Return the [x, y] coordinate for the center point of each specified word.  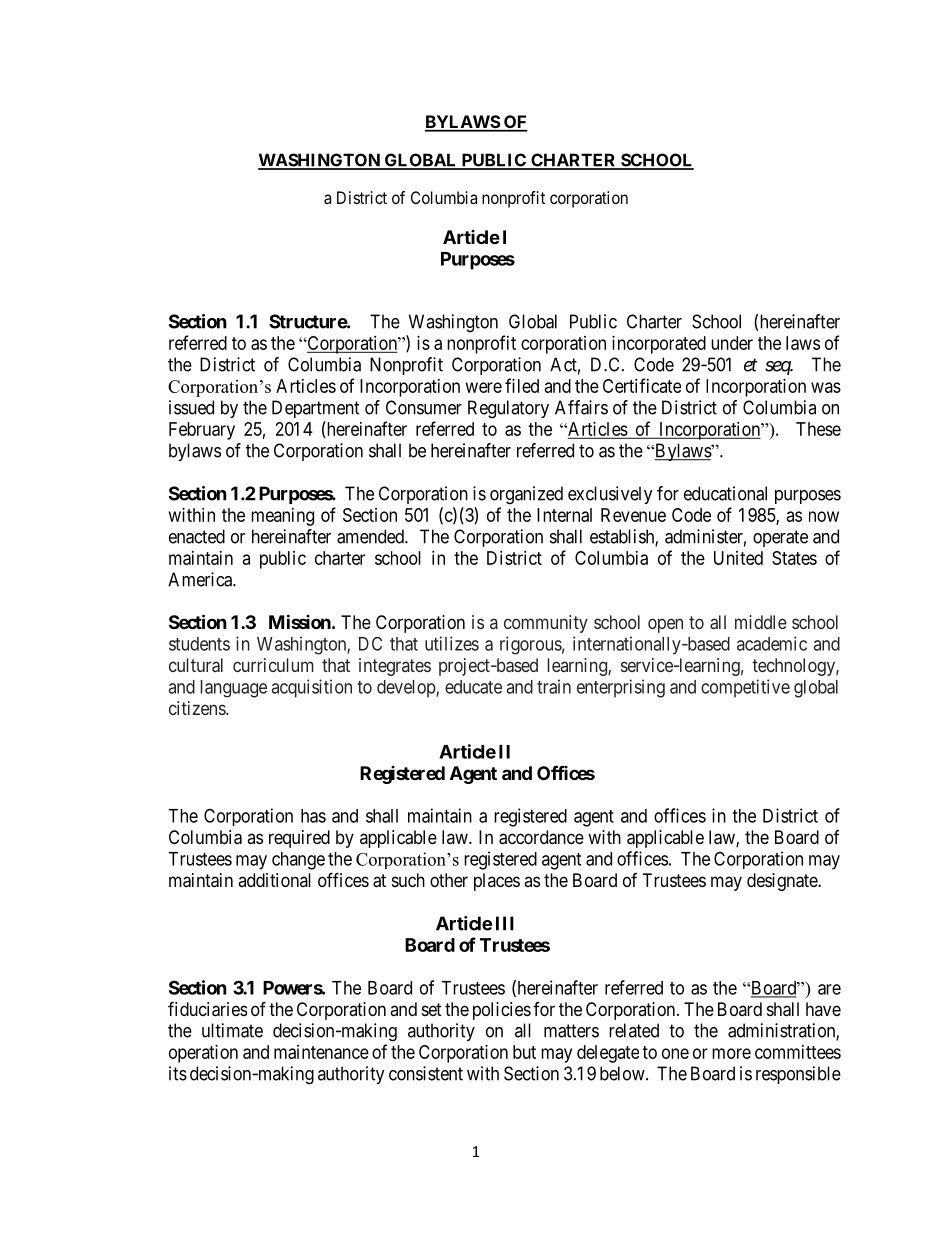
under [732, 343]
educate [473, 687]
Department [316, 409]
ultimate [232, 1030]
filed [522, 385]
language [234, 689]
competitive [745, 688]
